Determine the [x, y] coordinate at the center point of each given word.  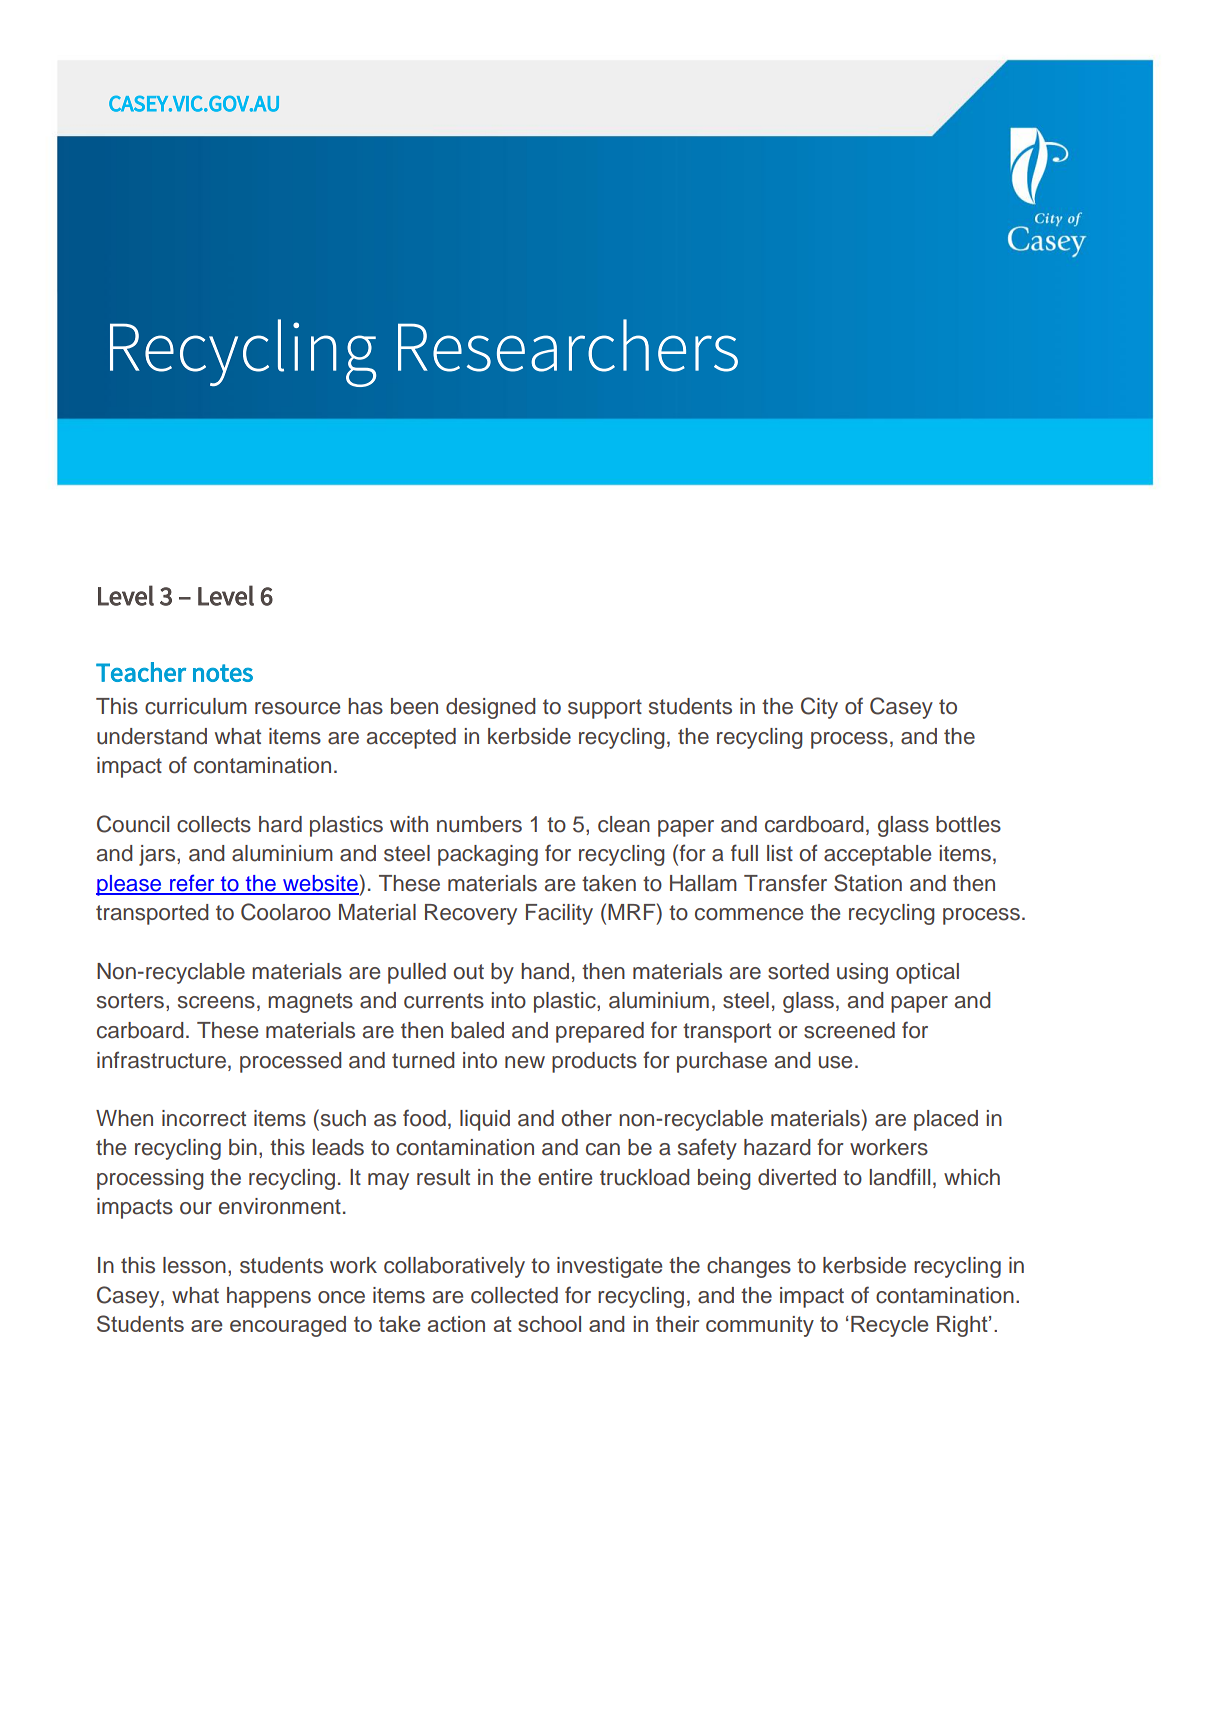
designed [491, 708]
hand [545, 971]
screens [216, 1002]
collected [514, 1295]
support [605, 709]
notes [223, 673]
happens [269, 1297]
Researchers [568, 345]
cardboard [814, 824]
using [862, 973]
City [819, 708]
